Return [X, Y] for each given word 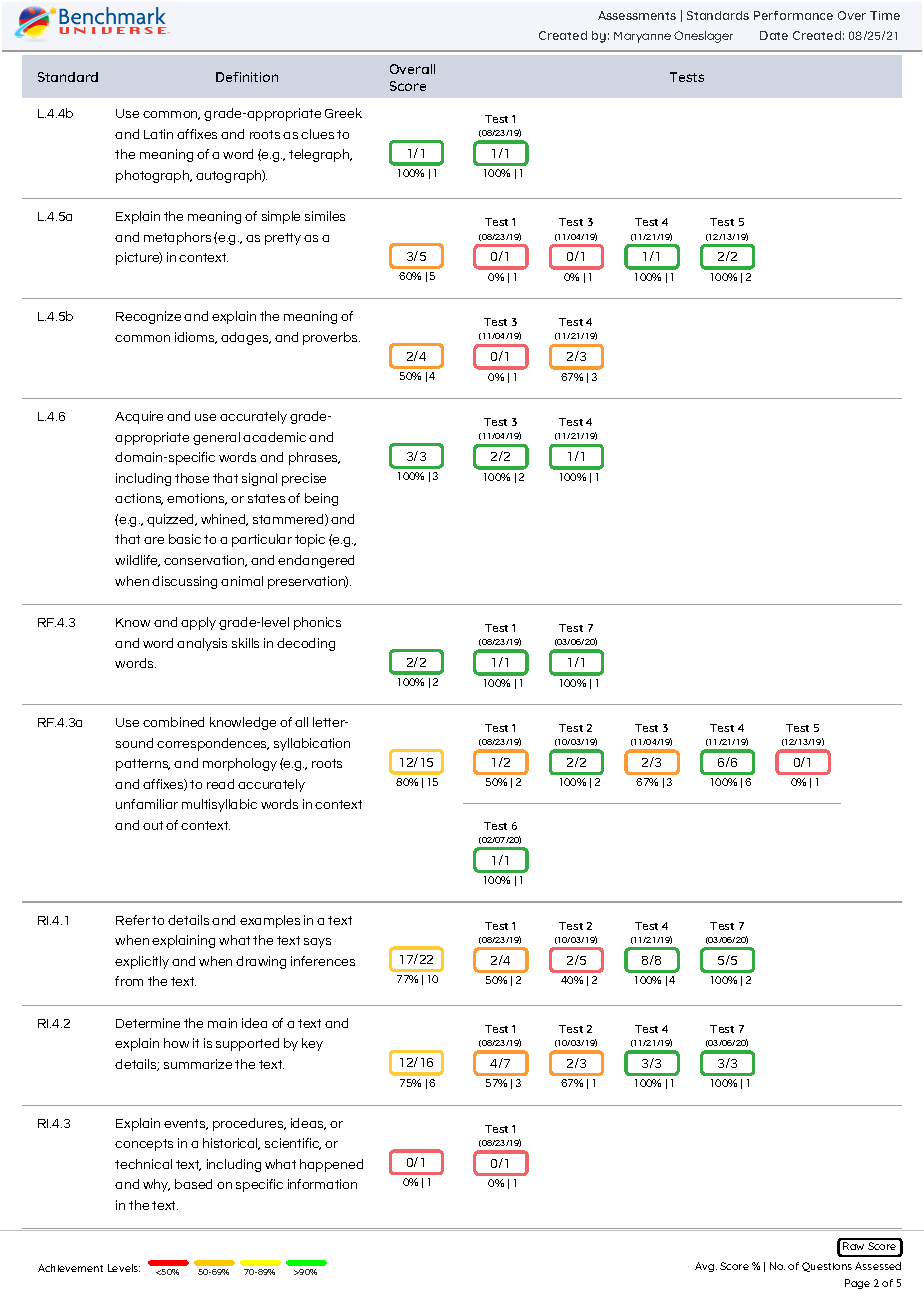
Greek [343, 113]
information [322, 1184]
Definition [247, 77]
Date [774, 35]
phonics [317, 623]
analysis [202, 644]
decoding [306, 644]
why [156, 1185]
